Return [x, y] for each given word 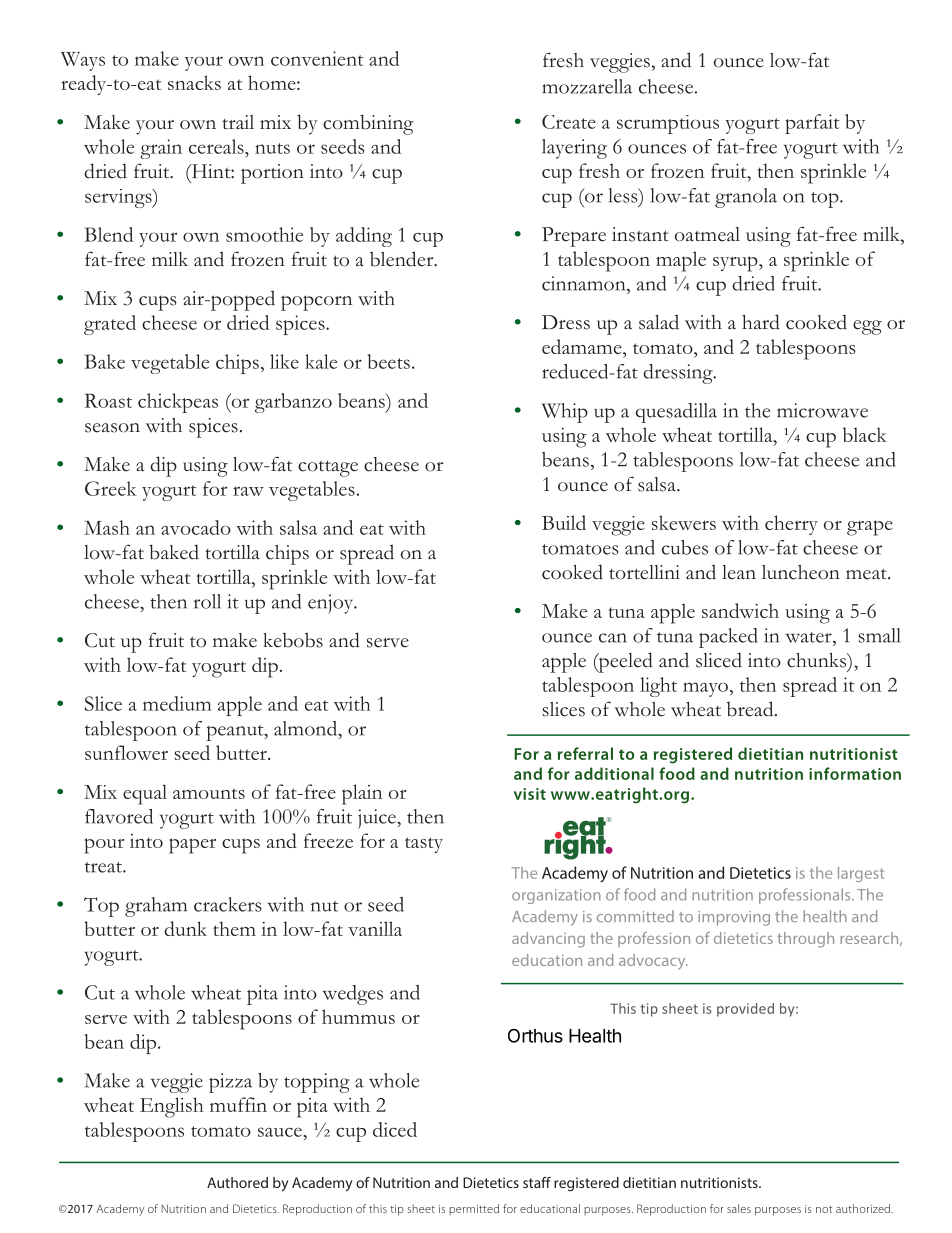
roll [207, 601]
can [613, 638]
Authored [237, 1182]
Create [569, 122]
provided [745, 1010]
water [809, 637]
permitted [474, 1209]
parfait [812, 124]
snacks [194, 82]
